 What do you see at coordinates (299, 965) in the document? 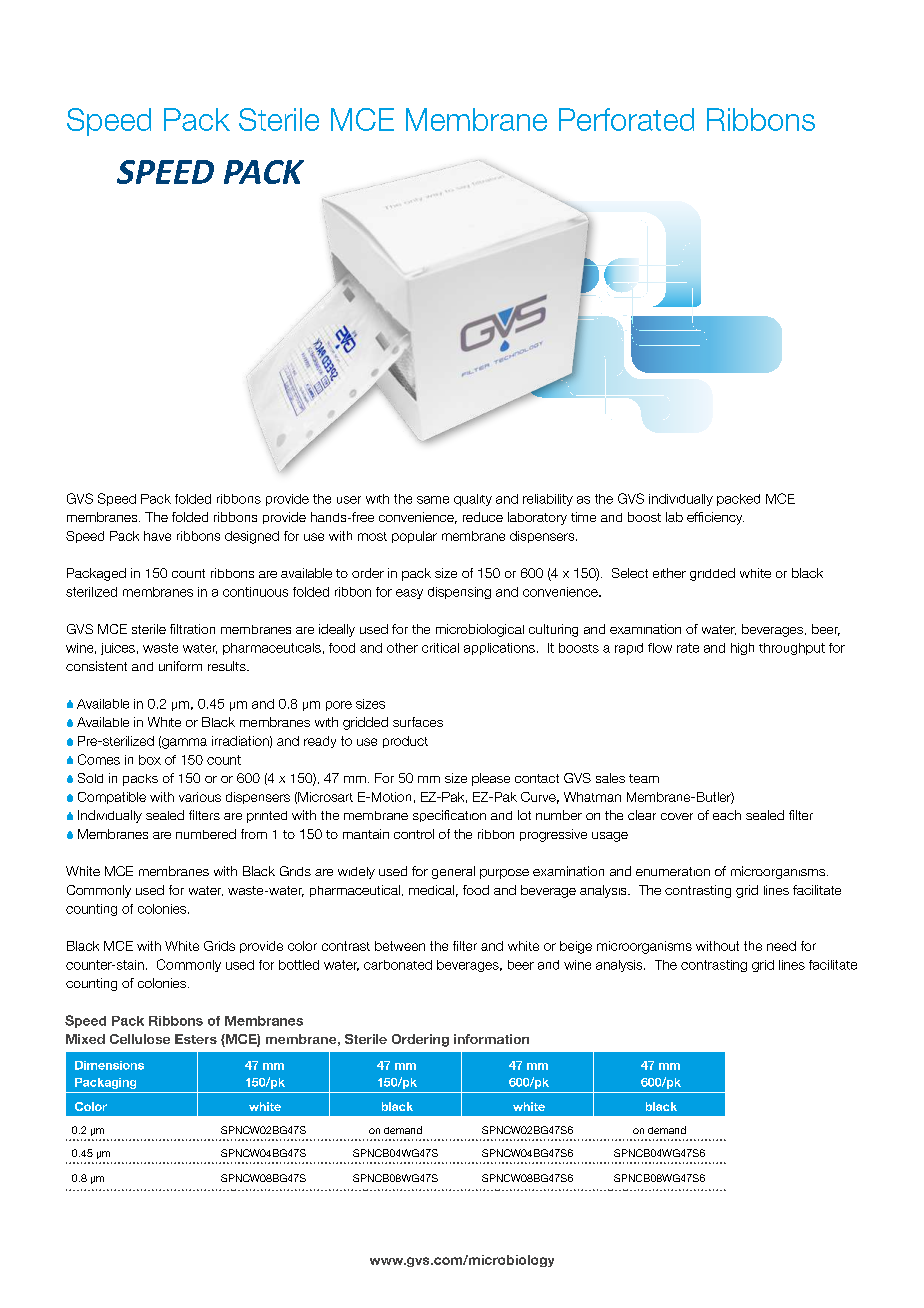
I see `bottled` at bounding box center [299, 965].
